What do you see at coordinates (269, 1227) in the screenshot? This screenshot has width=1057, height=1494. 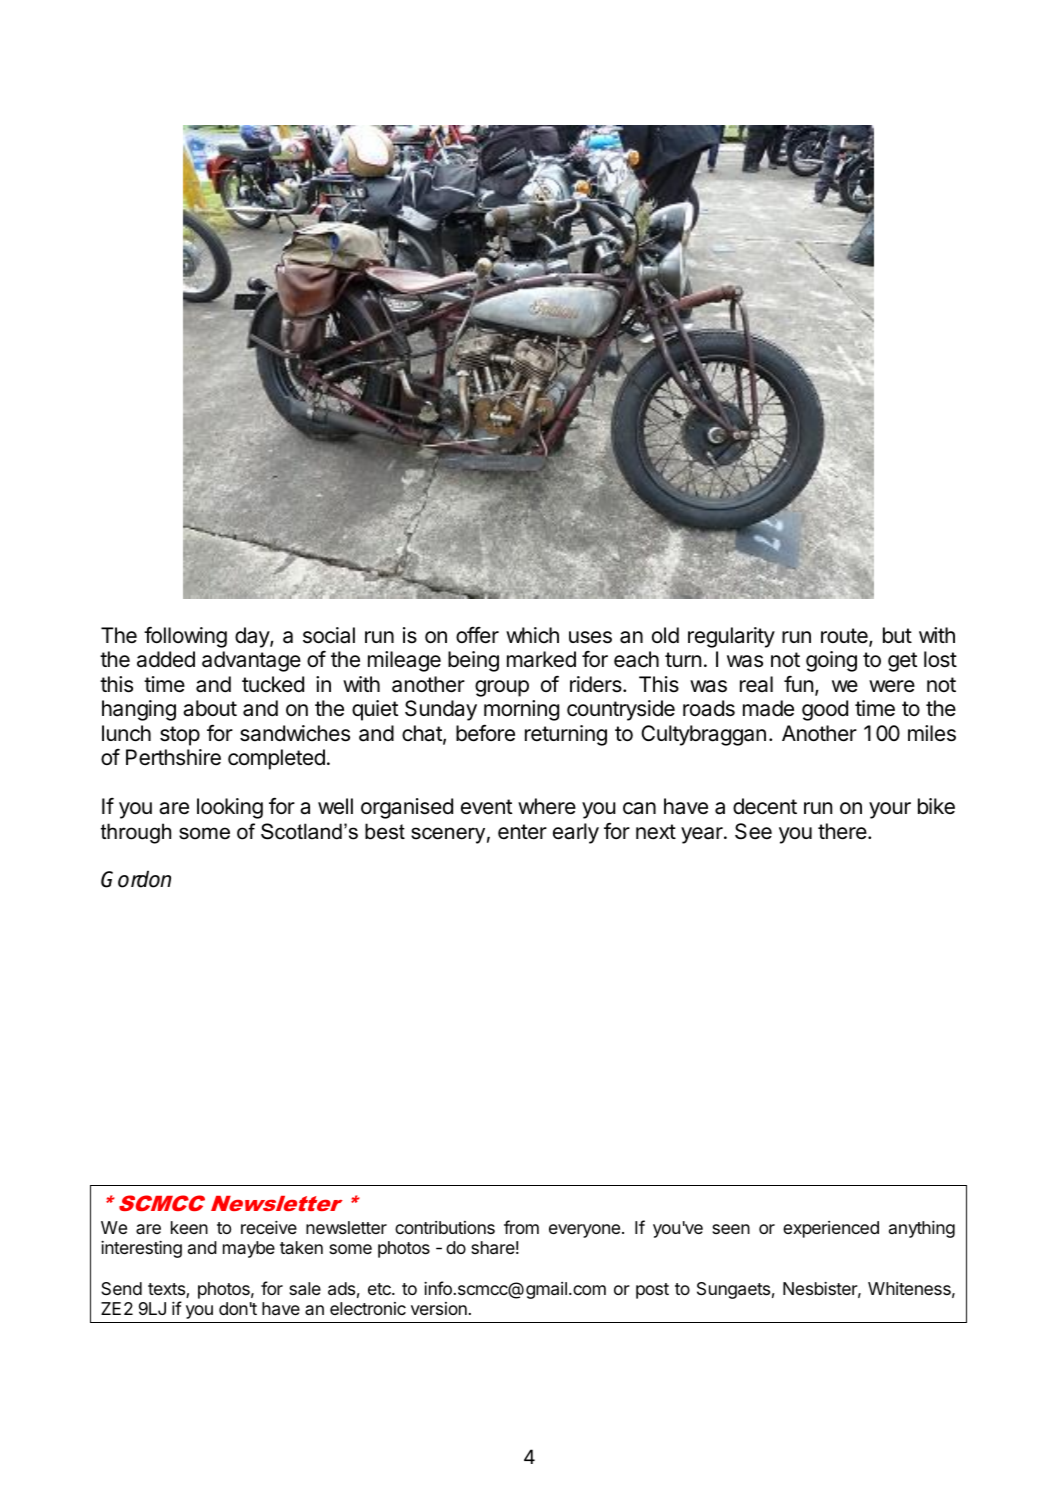 I see `receive` at bounding box center [269, 1227].
